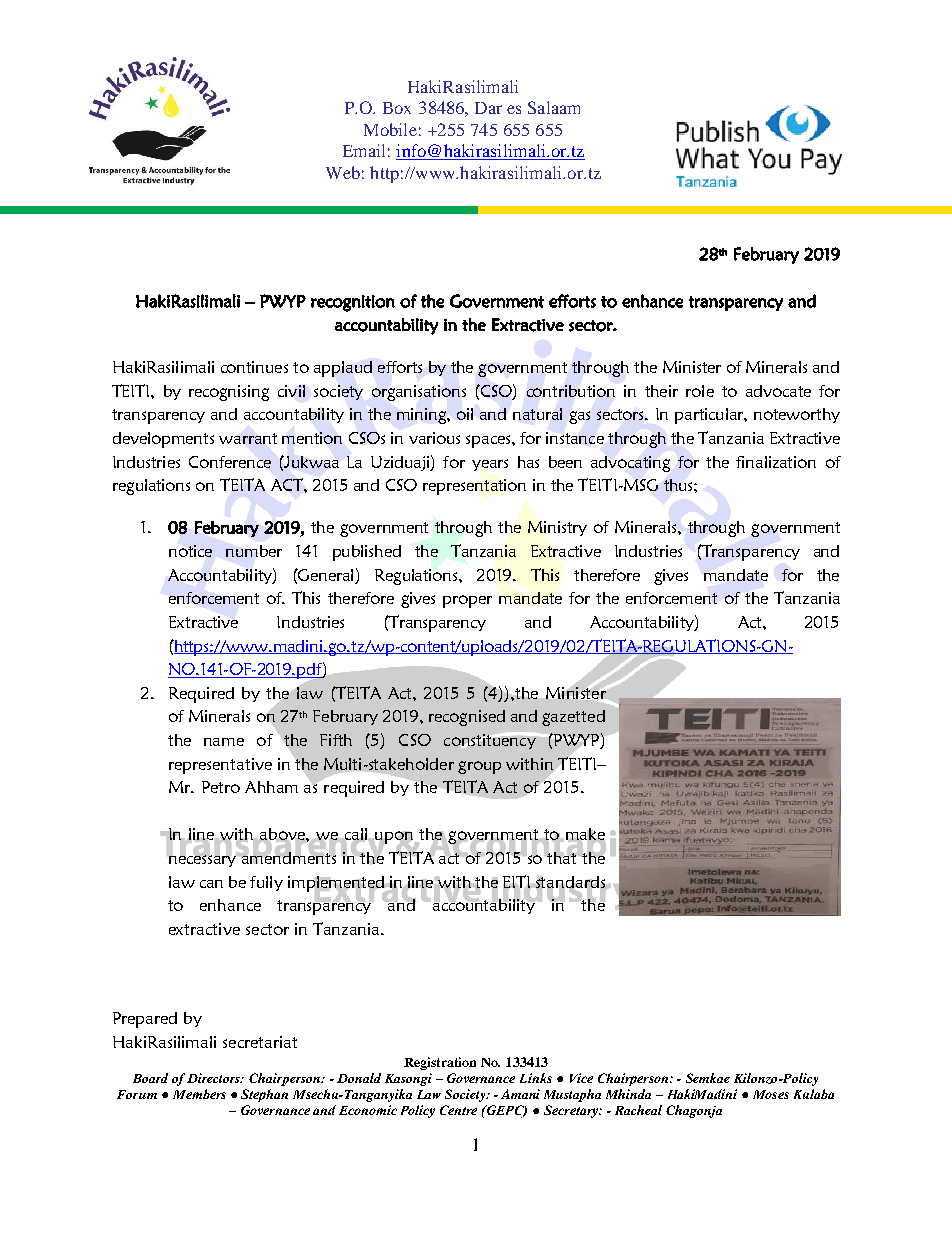  Describe the element at coordinates (230, 462) in the screenshot. I see `Conference` at that location.
